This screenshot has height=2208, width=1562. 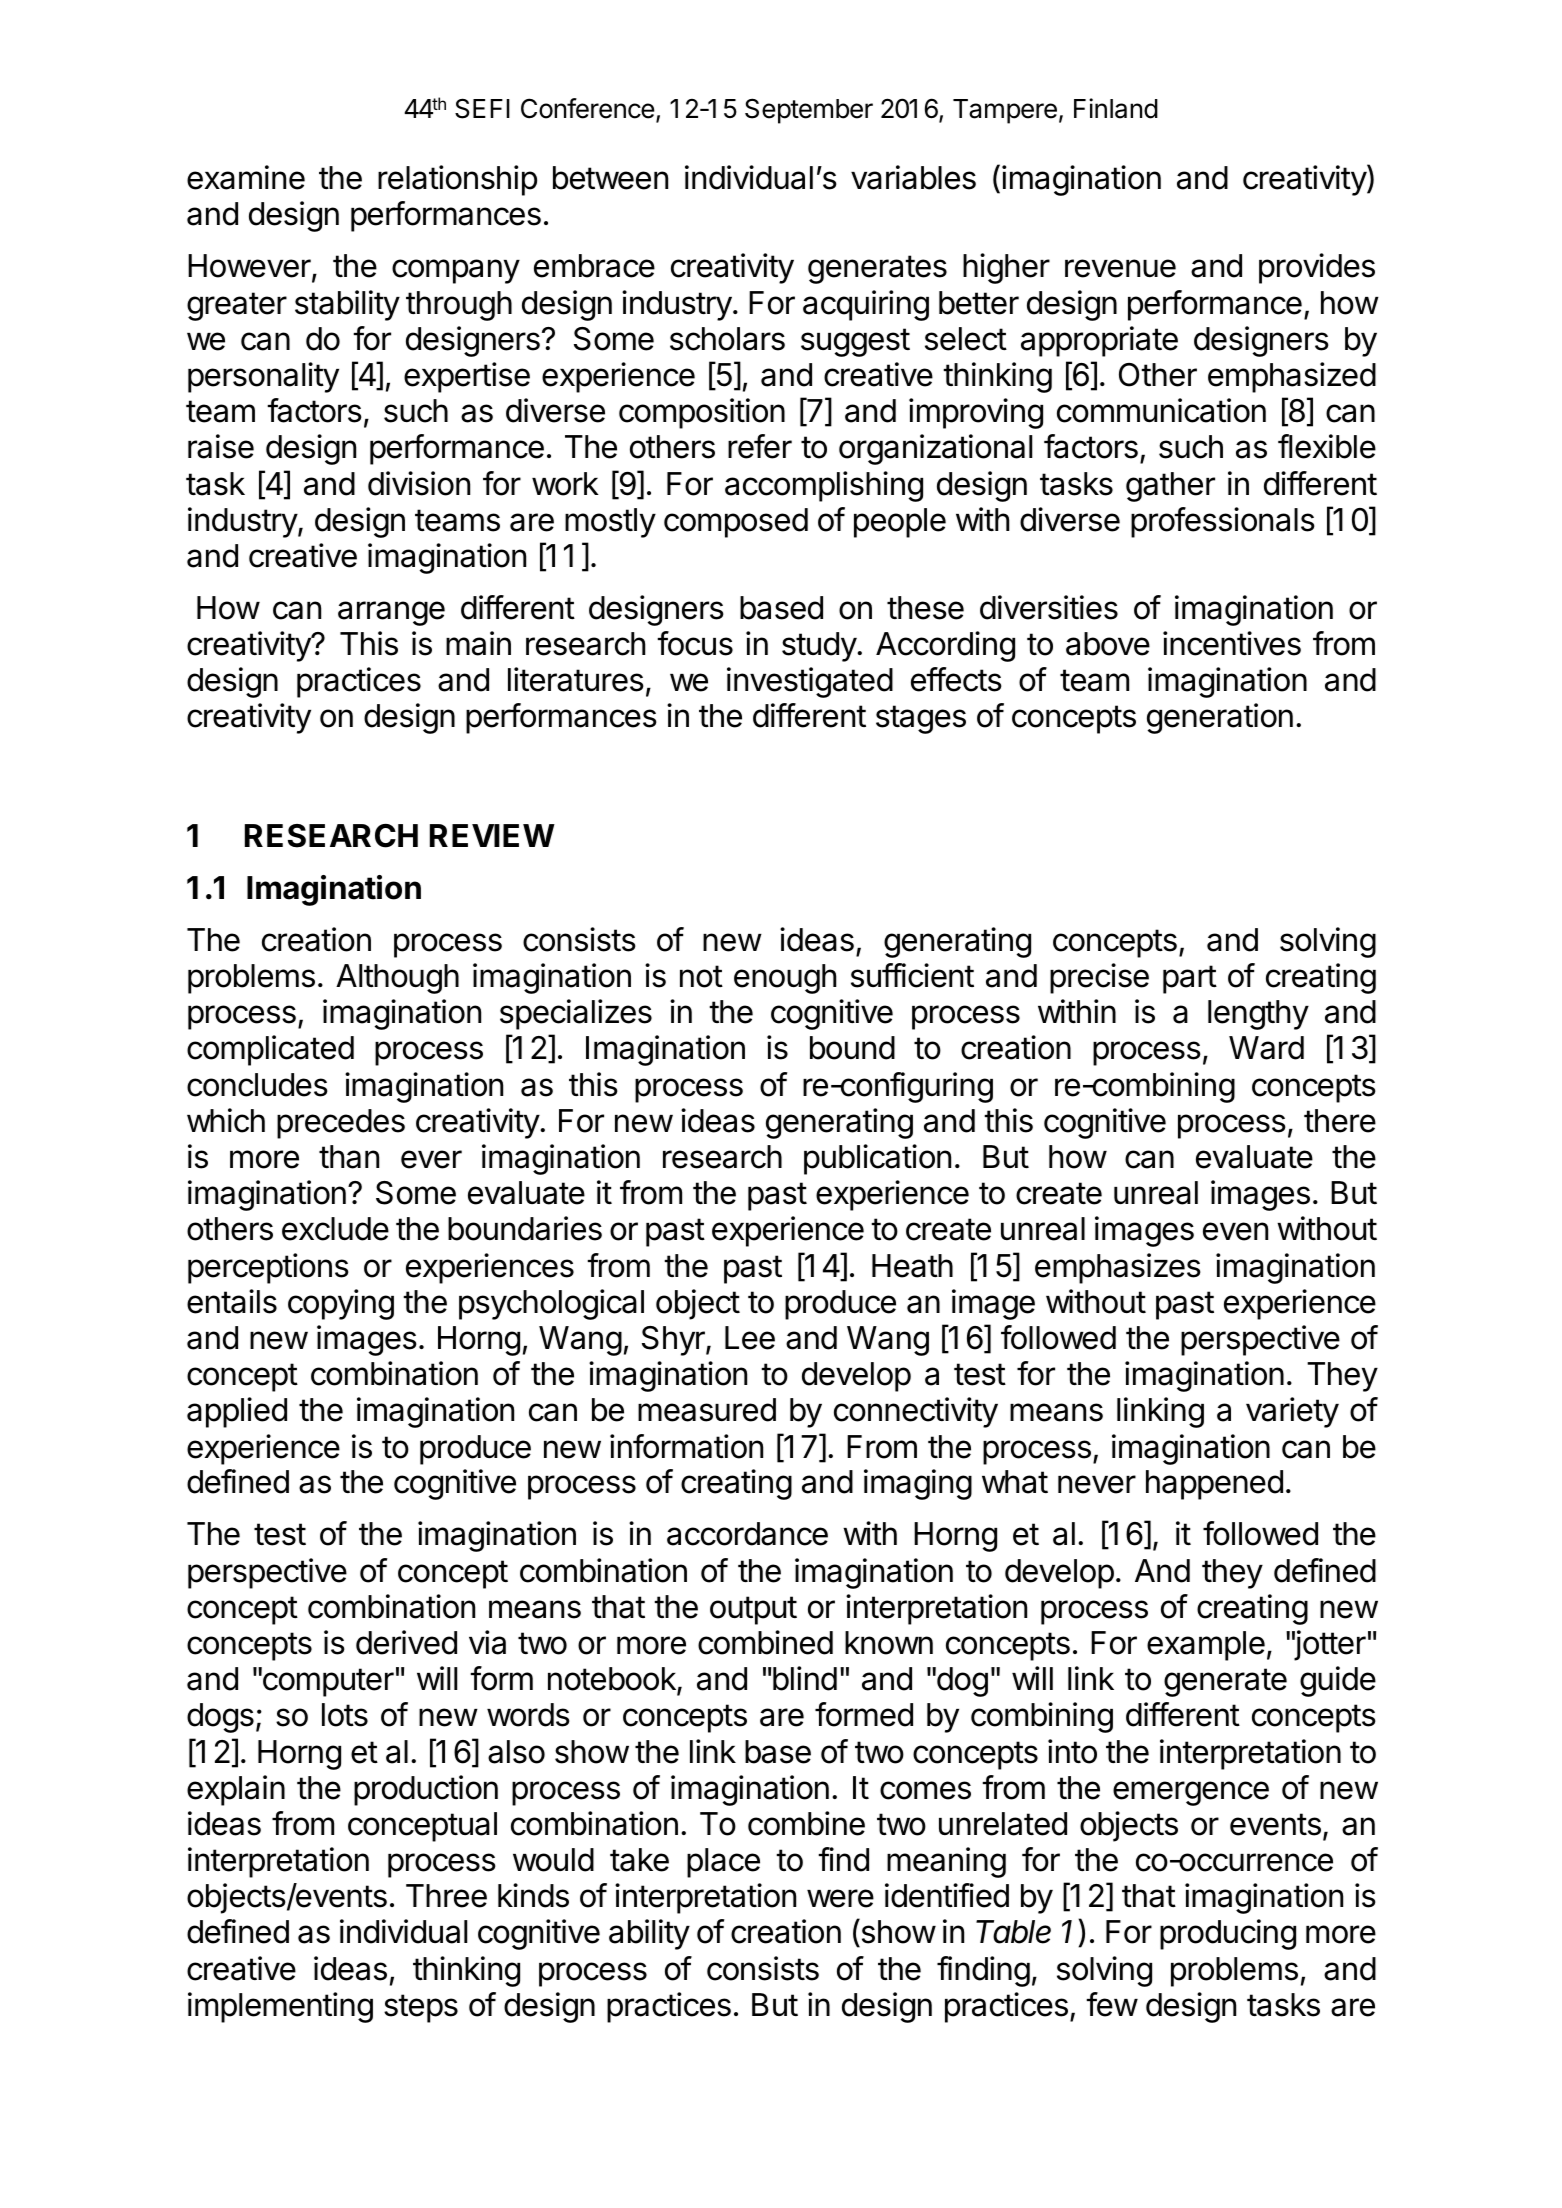 I want to click on steps, so click(x=421, y=2008).
